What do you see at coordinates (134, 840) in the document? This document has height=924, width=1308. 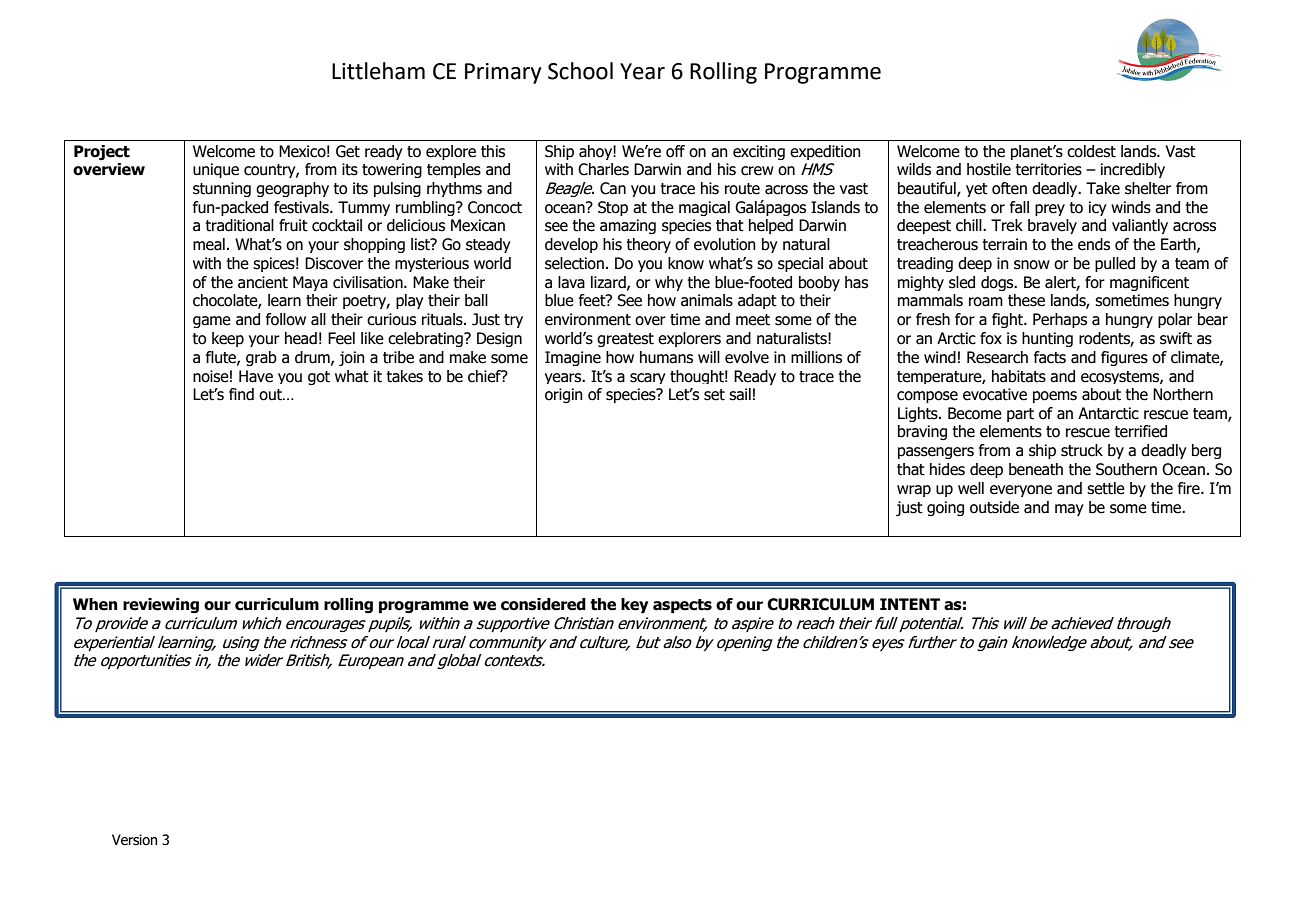 I see `Version` at bounding box center [134, 840].
